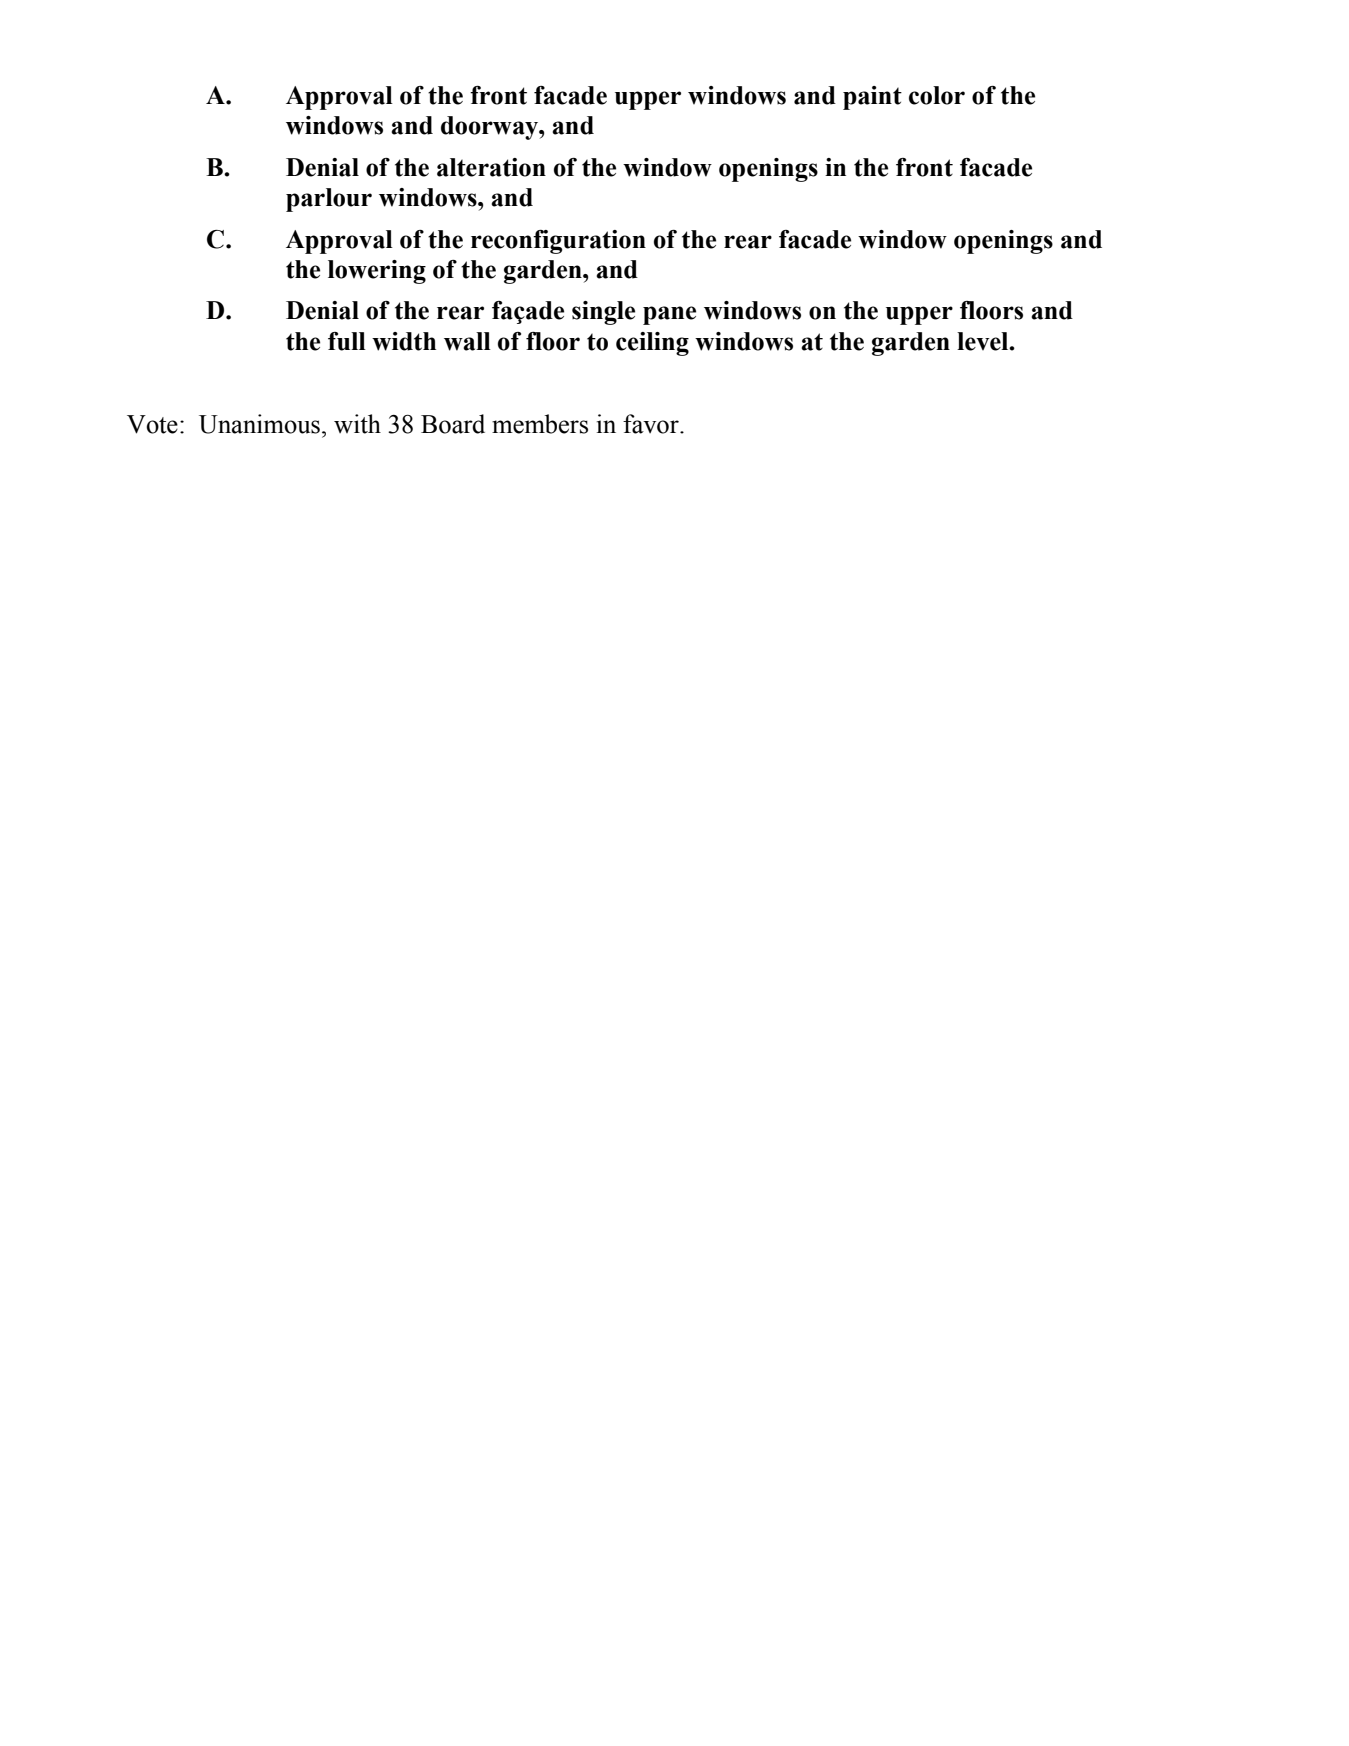  Describe the element at coordinates (937, 95) in the page. I see `color` at that location.
